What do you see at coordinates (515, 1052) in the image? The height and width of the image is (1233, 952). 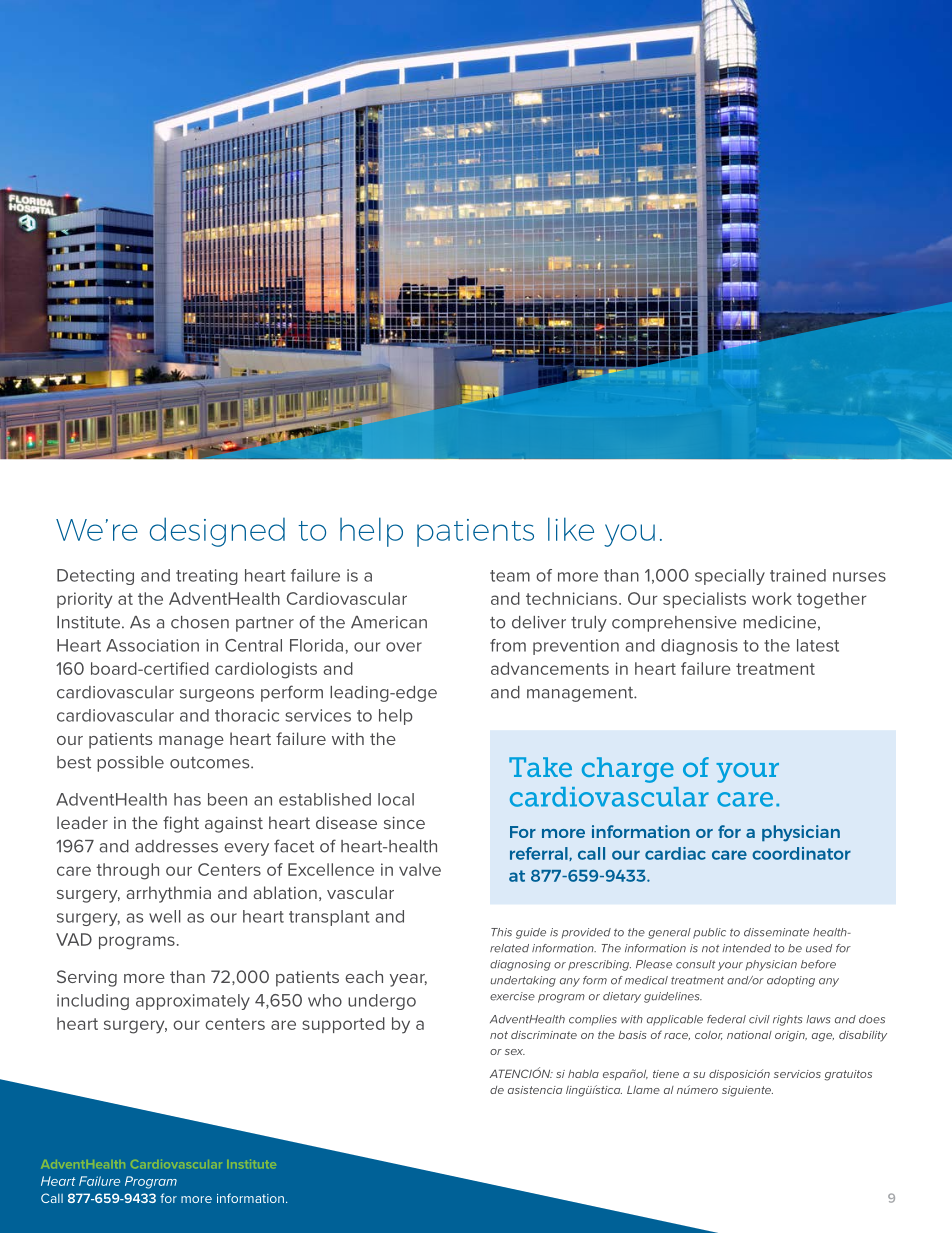 I see `sex` at bounding box center [515, 1052].
